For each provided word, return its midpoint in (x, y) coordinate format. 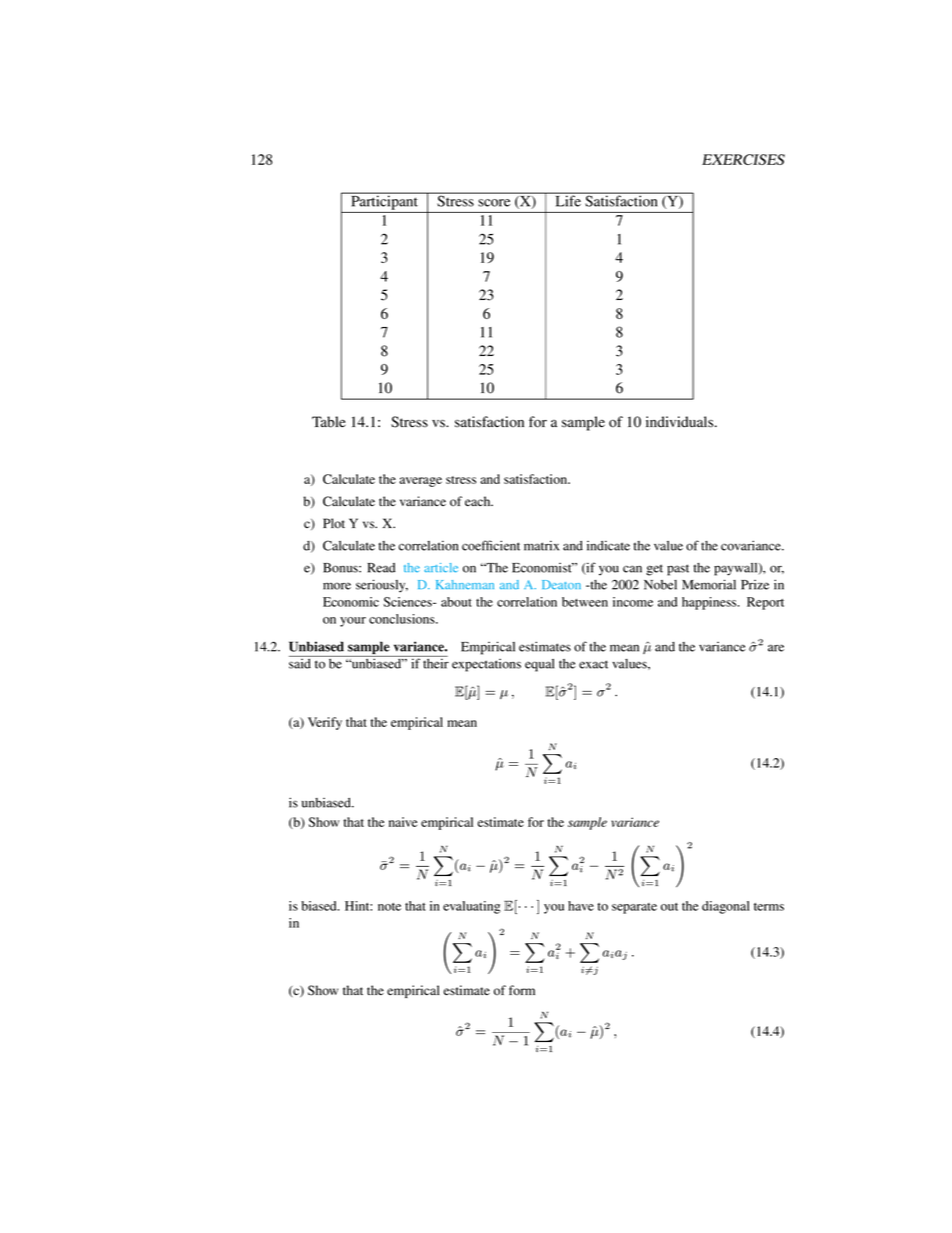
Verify (325, 723)
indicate (608, 545)
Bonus (341, 568)
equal (539, 665)
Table (329, 422)
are (776, 648)
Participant (384, 201)
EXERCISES (743, 159)
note (389, 907)
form (522, 990)
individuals (681, 422)
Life (568, 200)
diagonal (726, 907)
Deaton (561, 585)
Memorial (709, 584)
